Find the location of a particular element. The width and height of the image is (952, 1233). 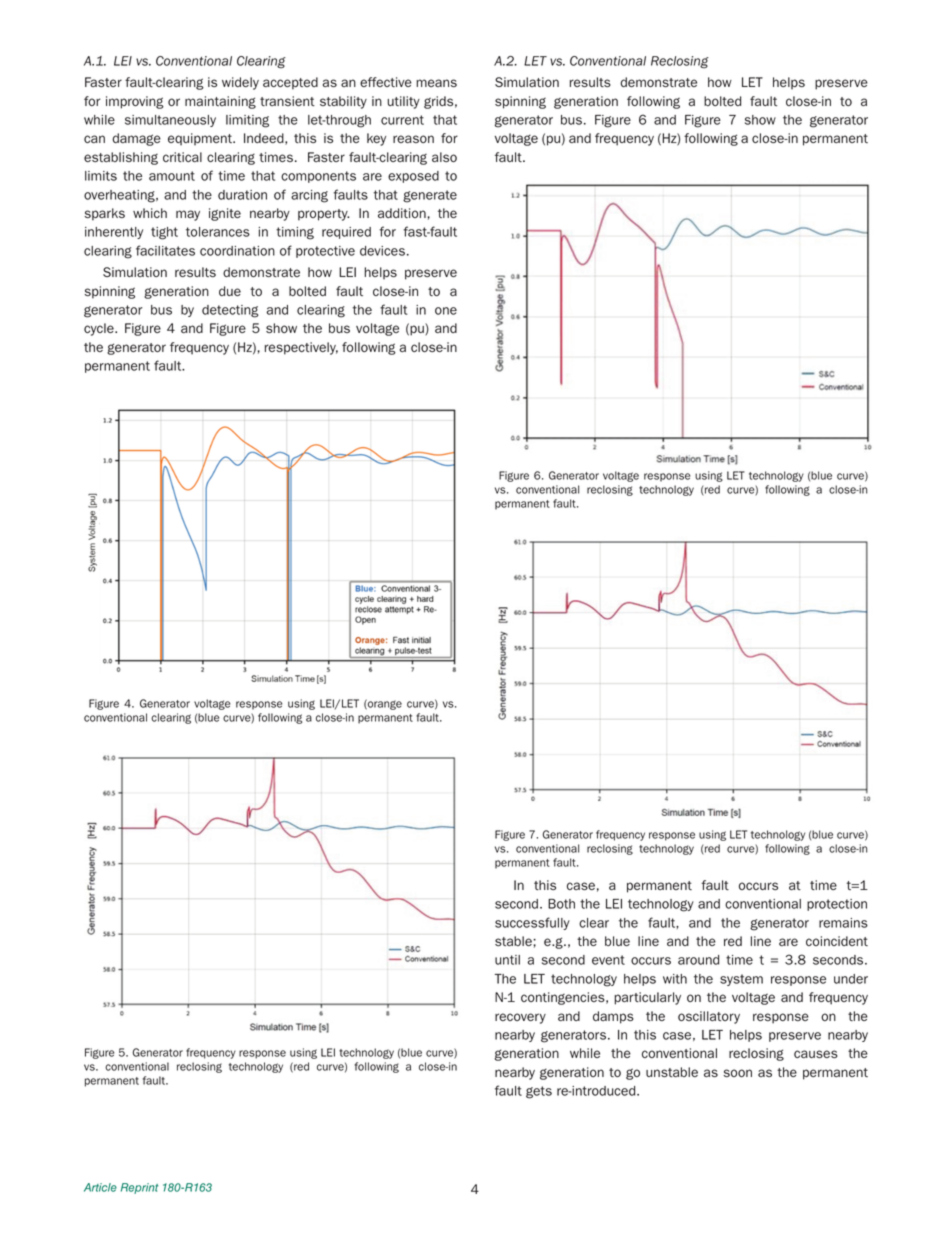

also is located at coordinates (444, 157).
